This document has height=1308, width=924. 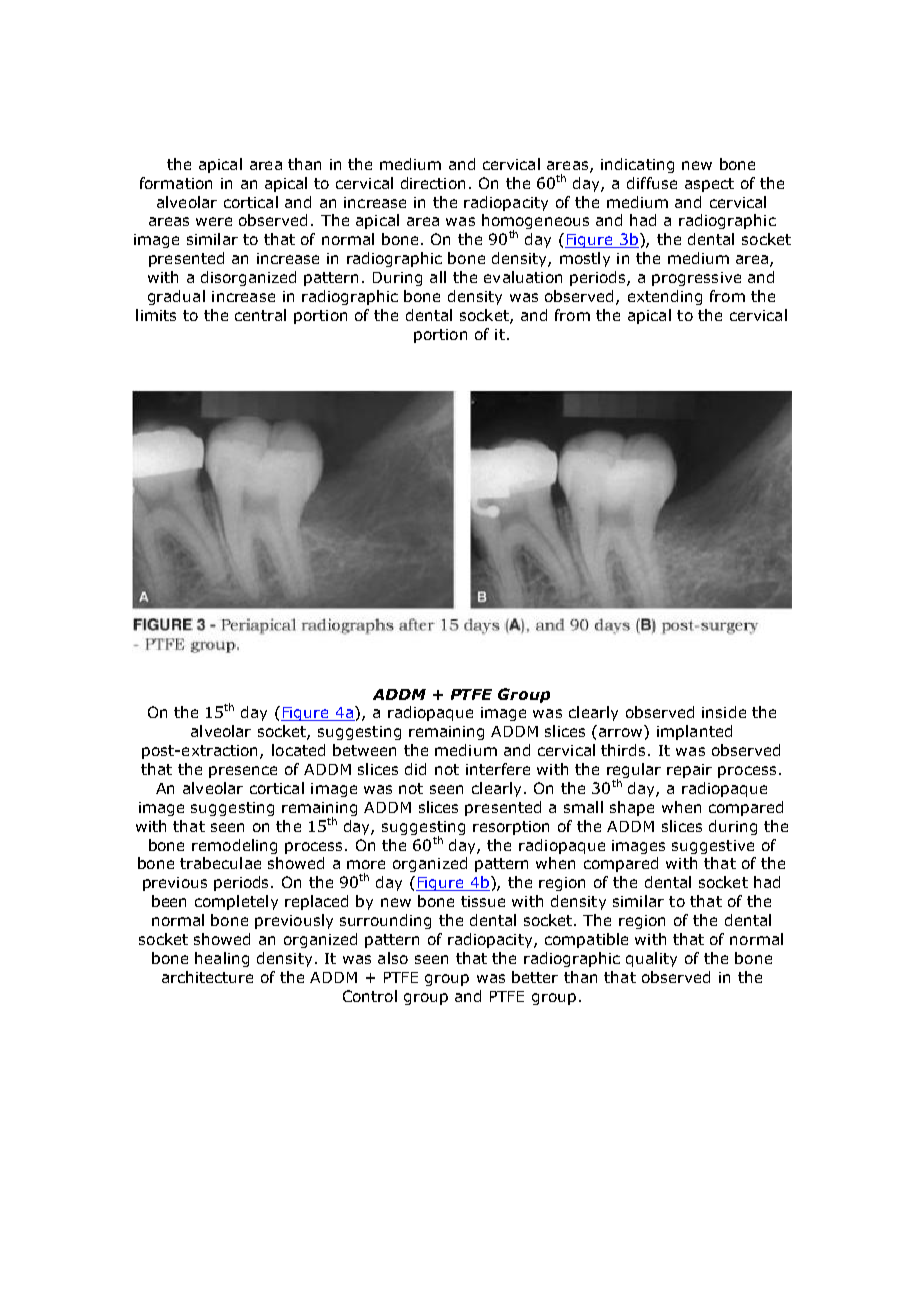 What do you see at coordinates (694, 732) in the document?
I see `implanted` at bounding box center [694, 732].
